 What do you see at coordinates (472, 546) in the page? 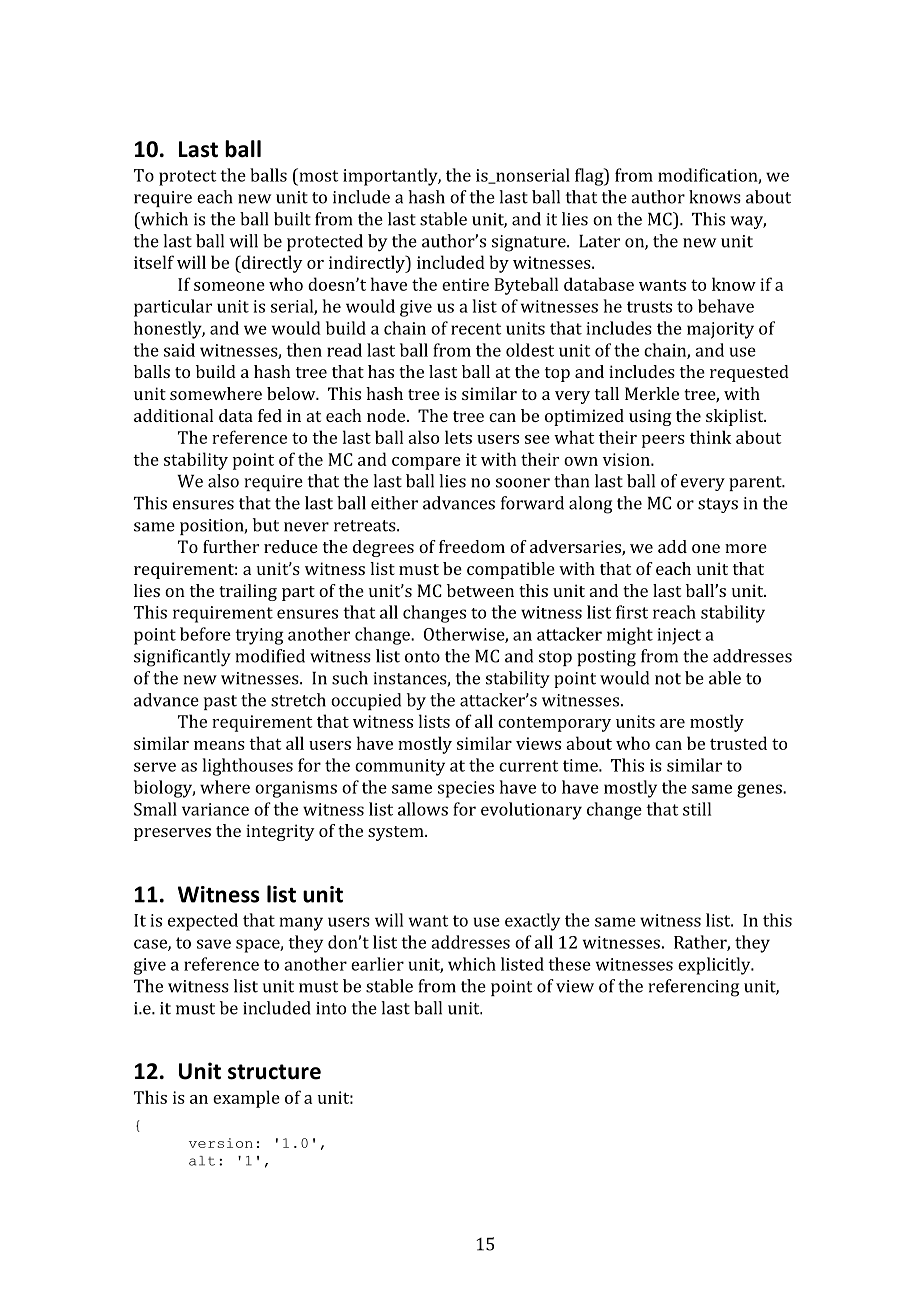
I see `freedom` at bounding box center [472, 546].
